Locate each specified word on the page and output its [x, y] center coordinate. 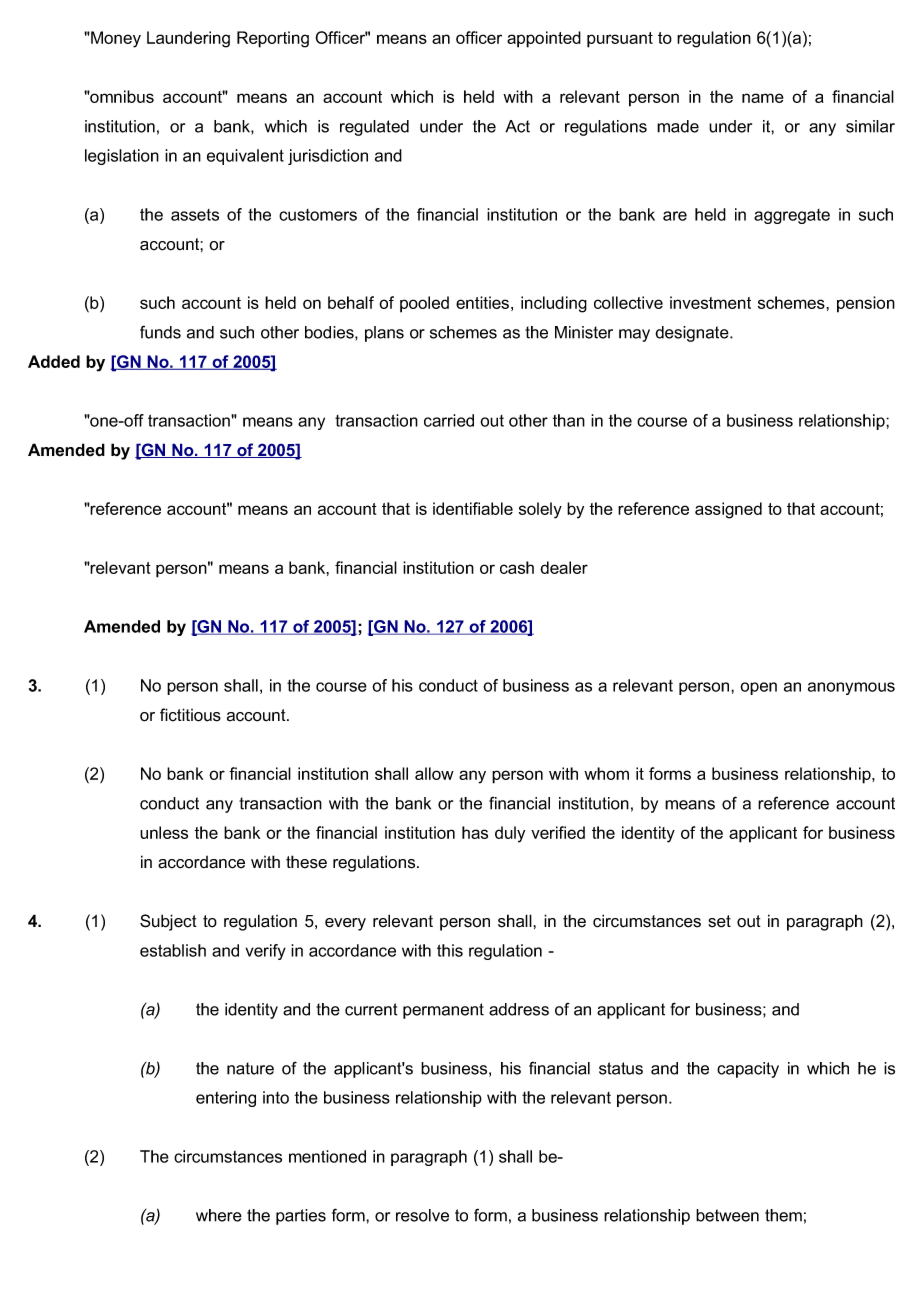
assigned [728, 510]
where [219, 1215]
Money [115, 39]
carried [449, 420]
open [758, 688]
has [475, 832]
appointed [544, 39]
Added [54, 361]
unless [164, 832]
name [763, 98]
